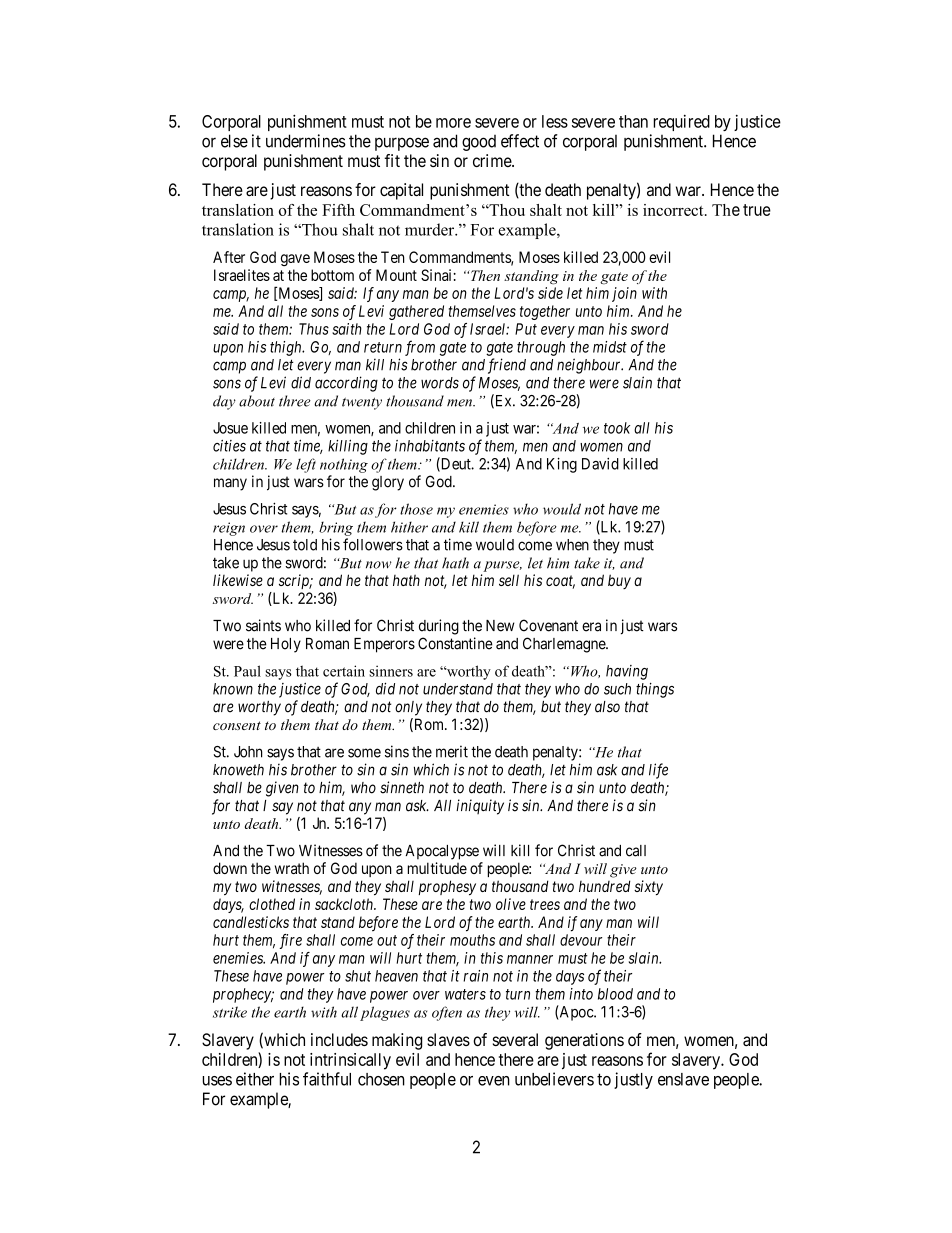  I want to click on friend, so click(507, 366).
